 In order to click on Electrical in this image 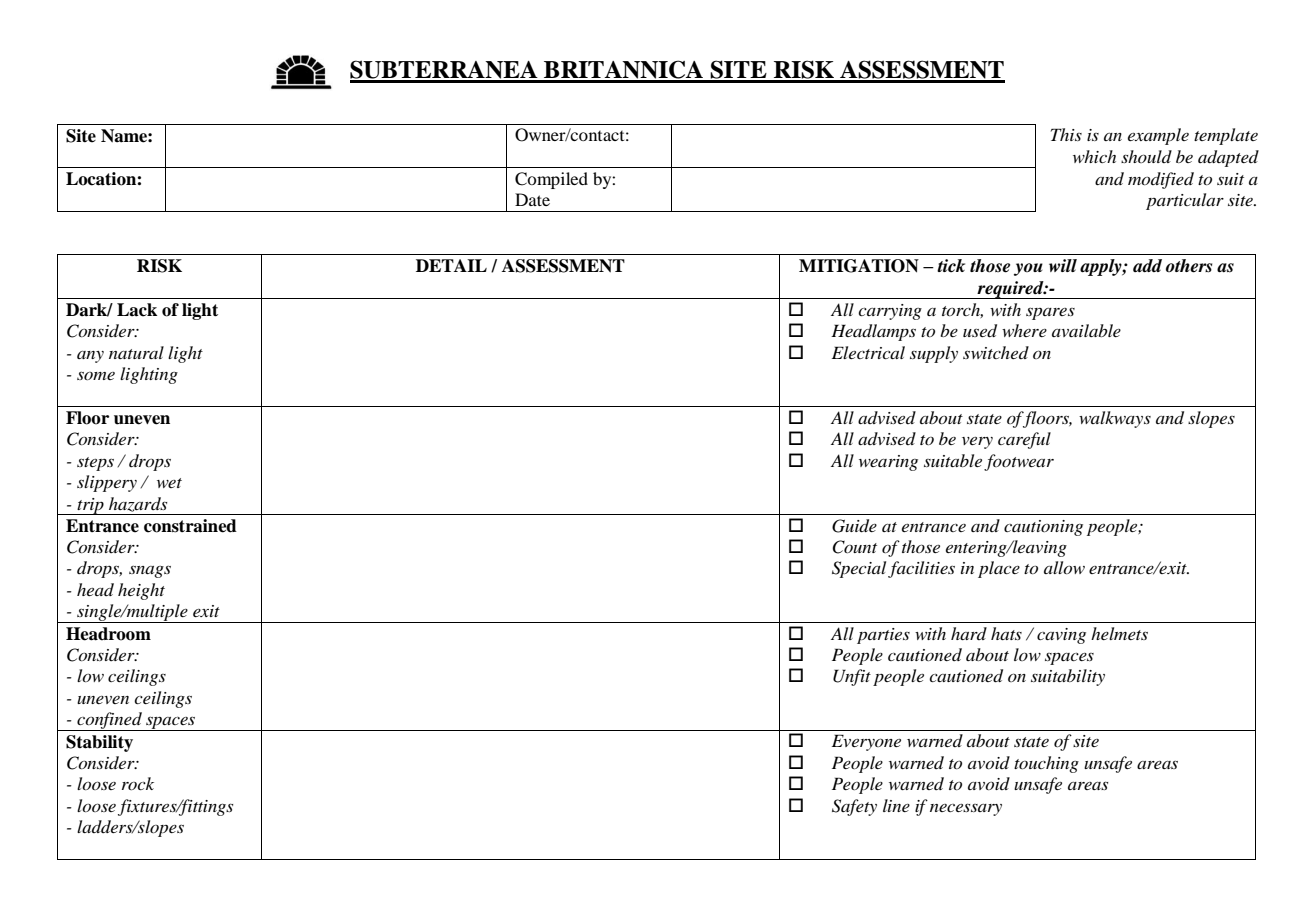, I will do `click(868, 352)`.
